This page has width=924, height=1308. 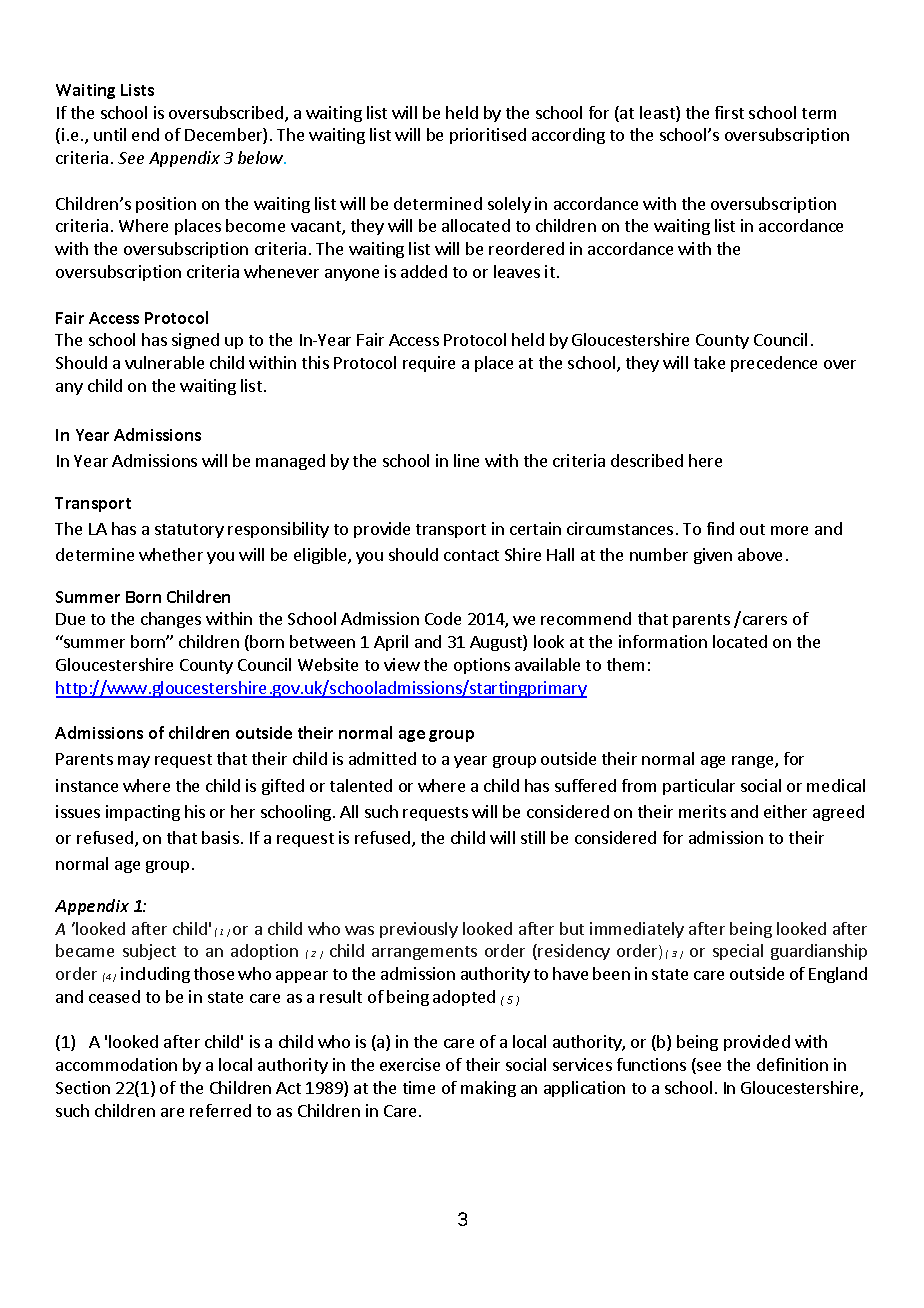 I want to click on statutory, so click(x=189, y=531).
